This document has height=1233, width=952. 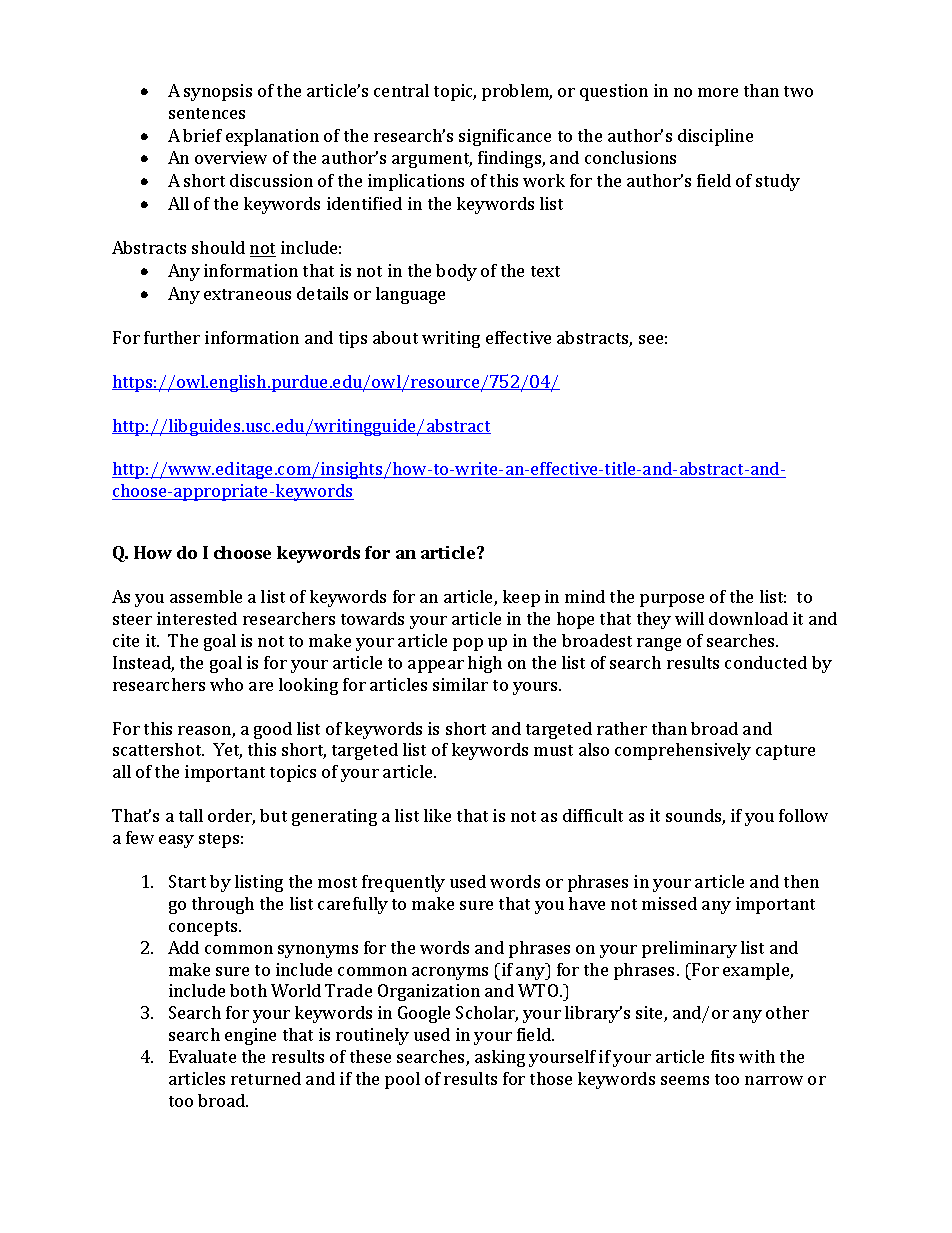 I want to click on assemble, so click(x=206, y=596).
